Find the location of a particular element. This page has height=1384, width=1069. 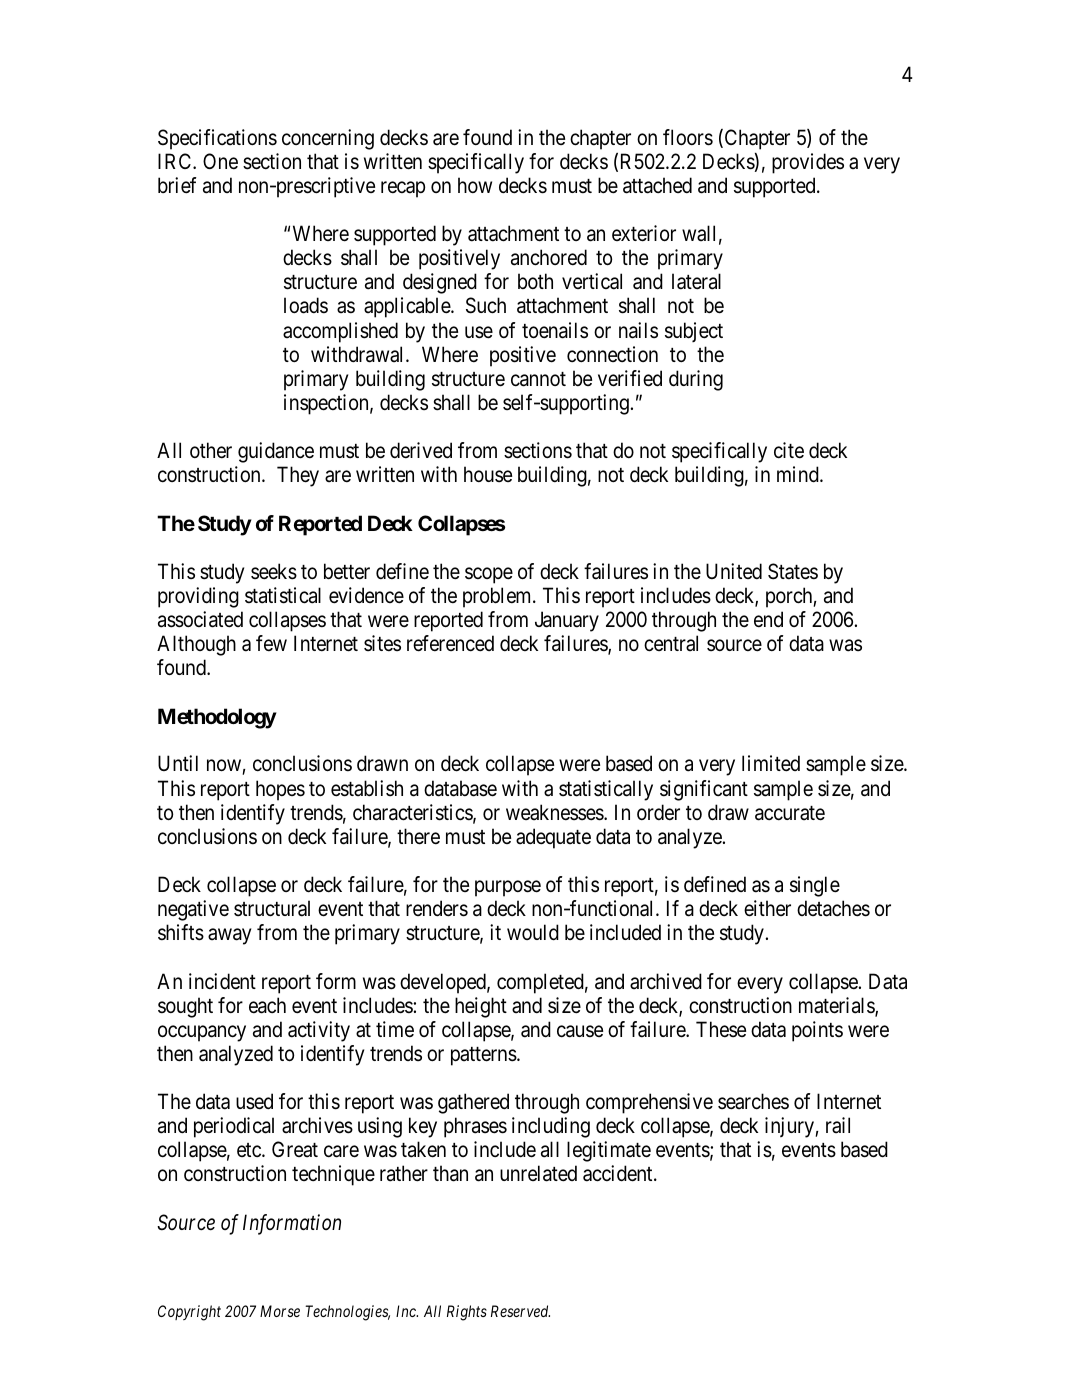

hopes is located at coordinates (280, 790).
